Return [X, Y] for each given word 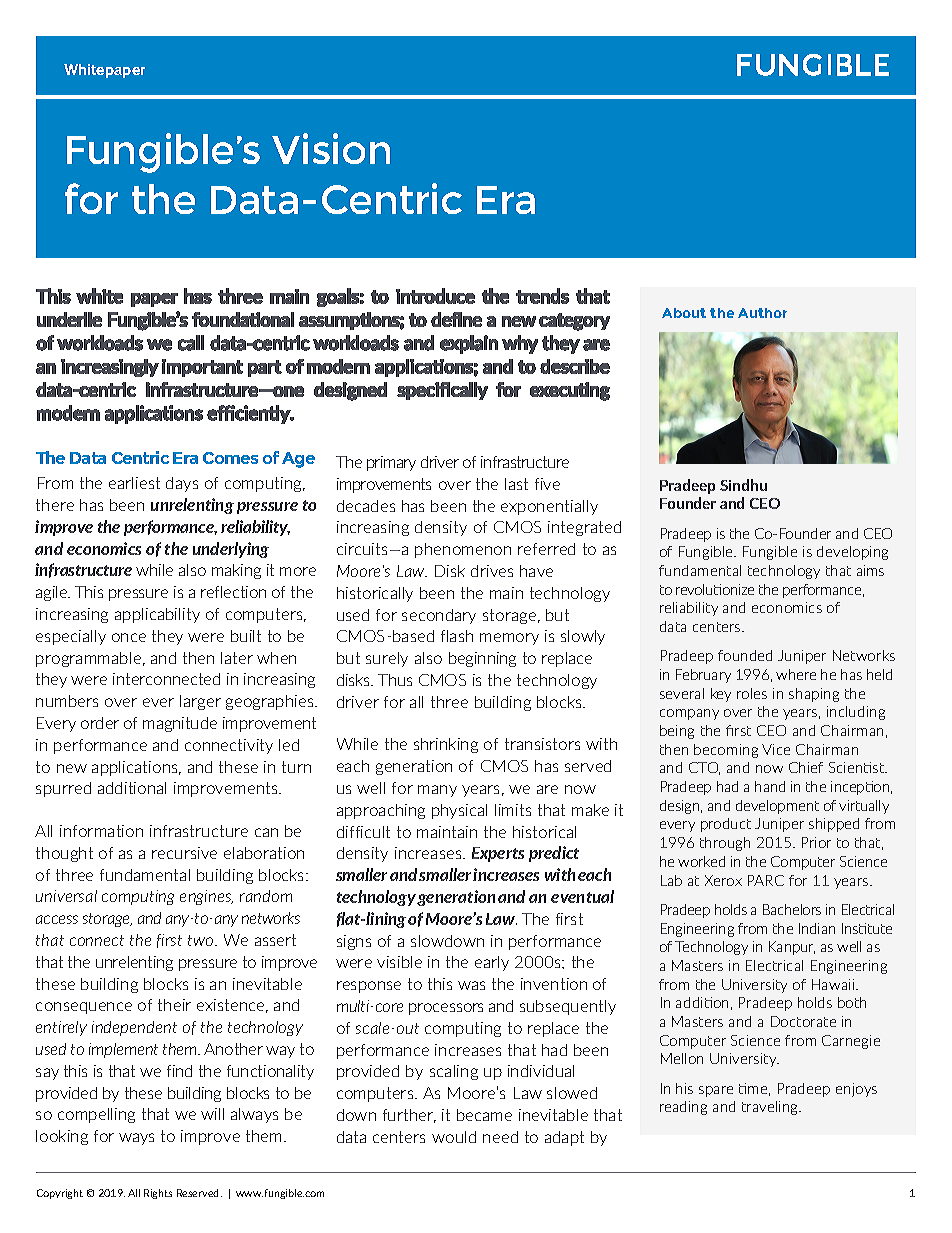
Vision [331, 148]
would [454, 1137]
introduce [435, 296]
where [796, 674]
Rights [158, 1194]
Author [762, 313]
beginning [482, 659]
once [129, 637]
